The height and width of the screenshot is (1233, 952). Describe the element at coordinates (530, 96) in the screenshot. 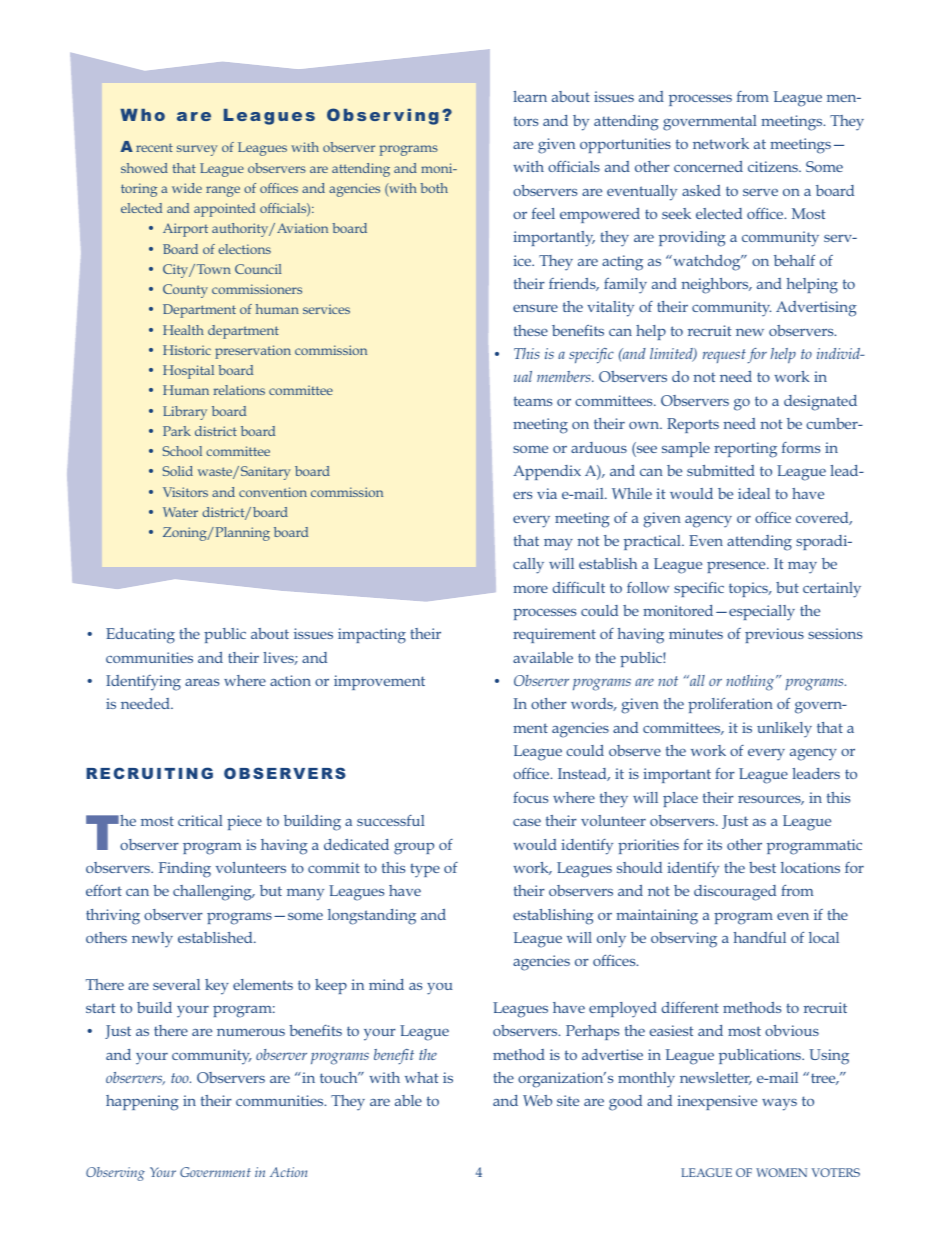

I see `learn` at that location.
